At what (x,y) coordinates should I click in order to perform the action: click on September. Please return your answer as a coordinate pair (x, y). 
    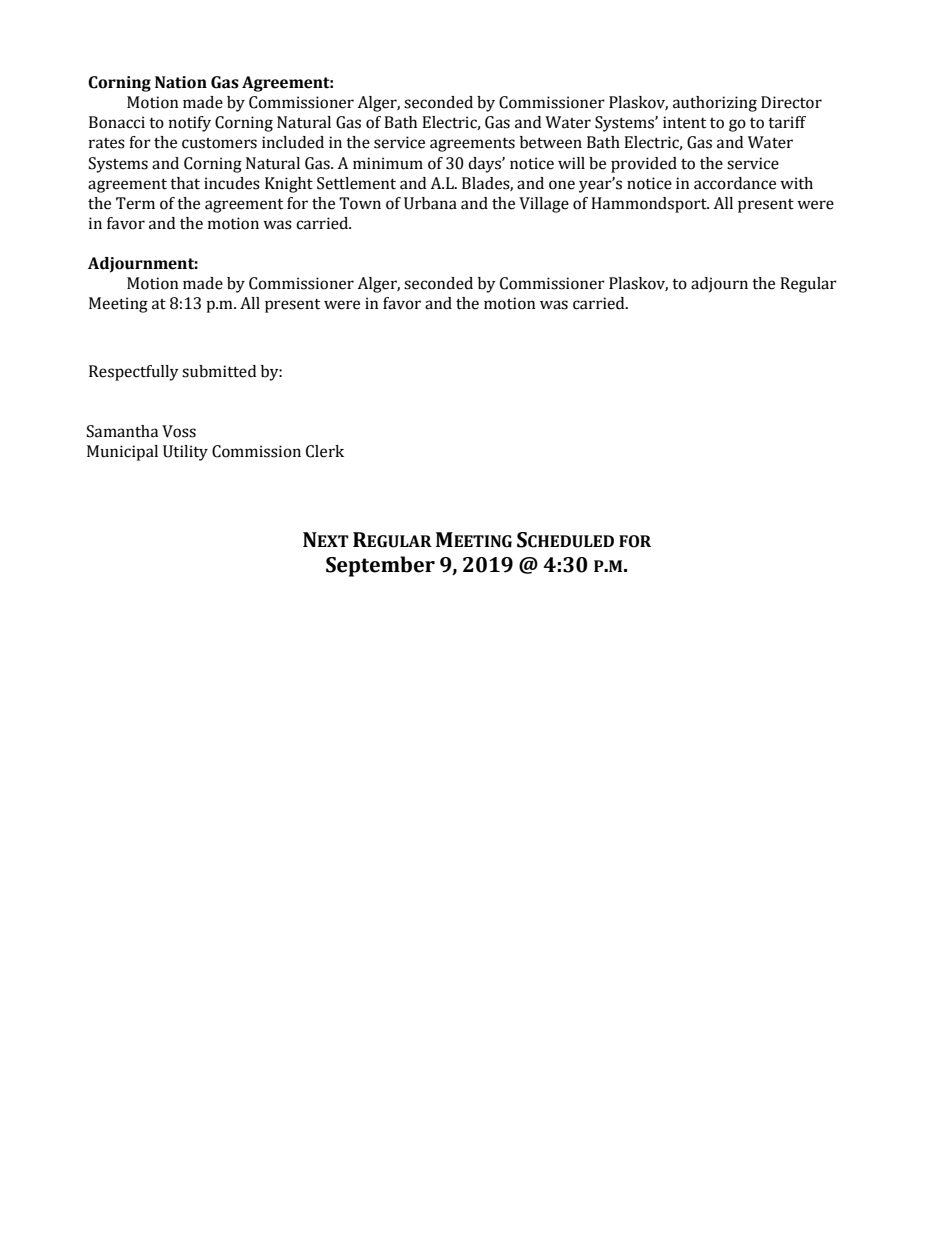
    Looking at the image, I should click on (380, 566).
